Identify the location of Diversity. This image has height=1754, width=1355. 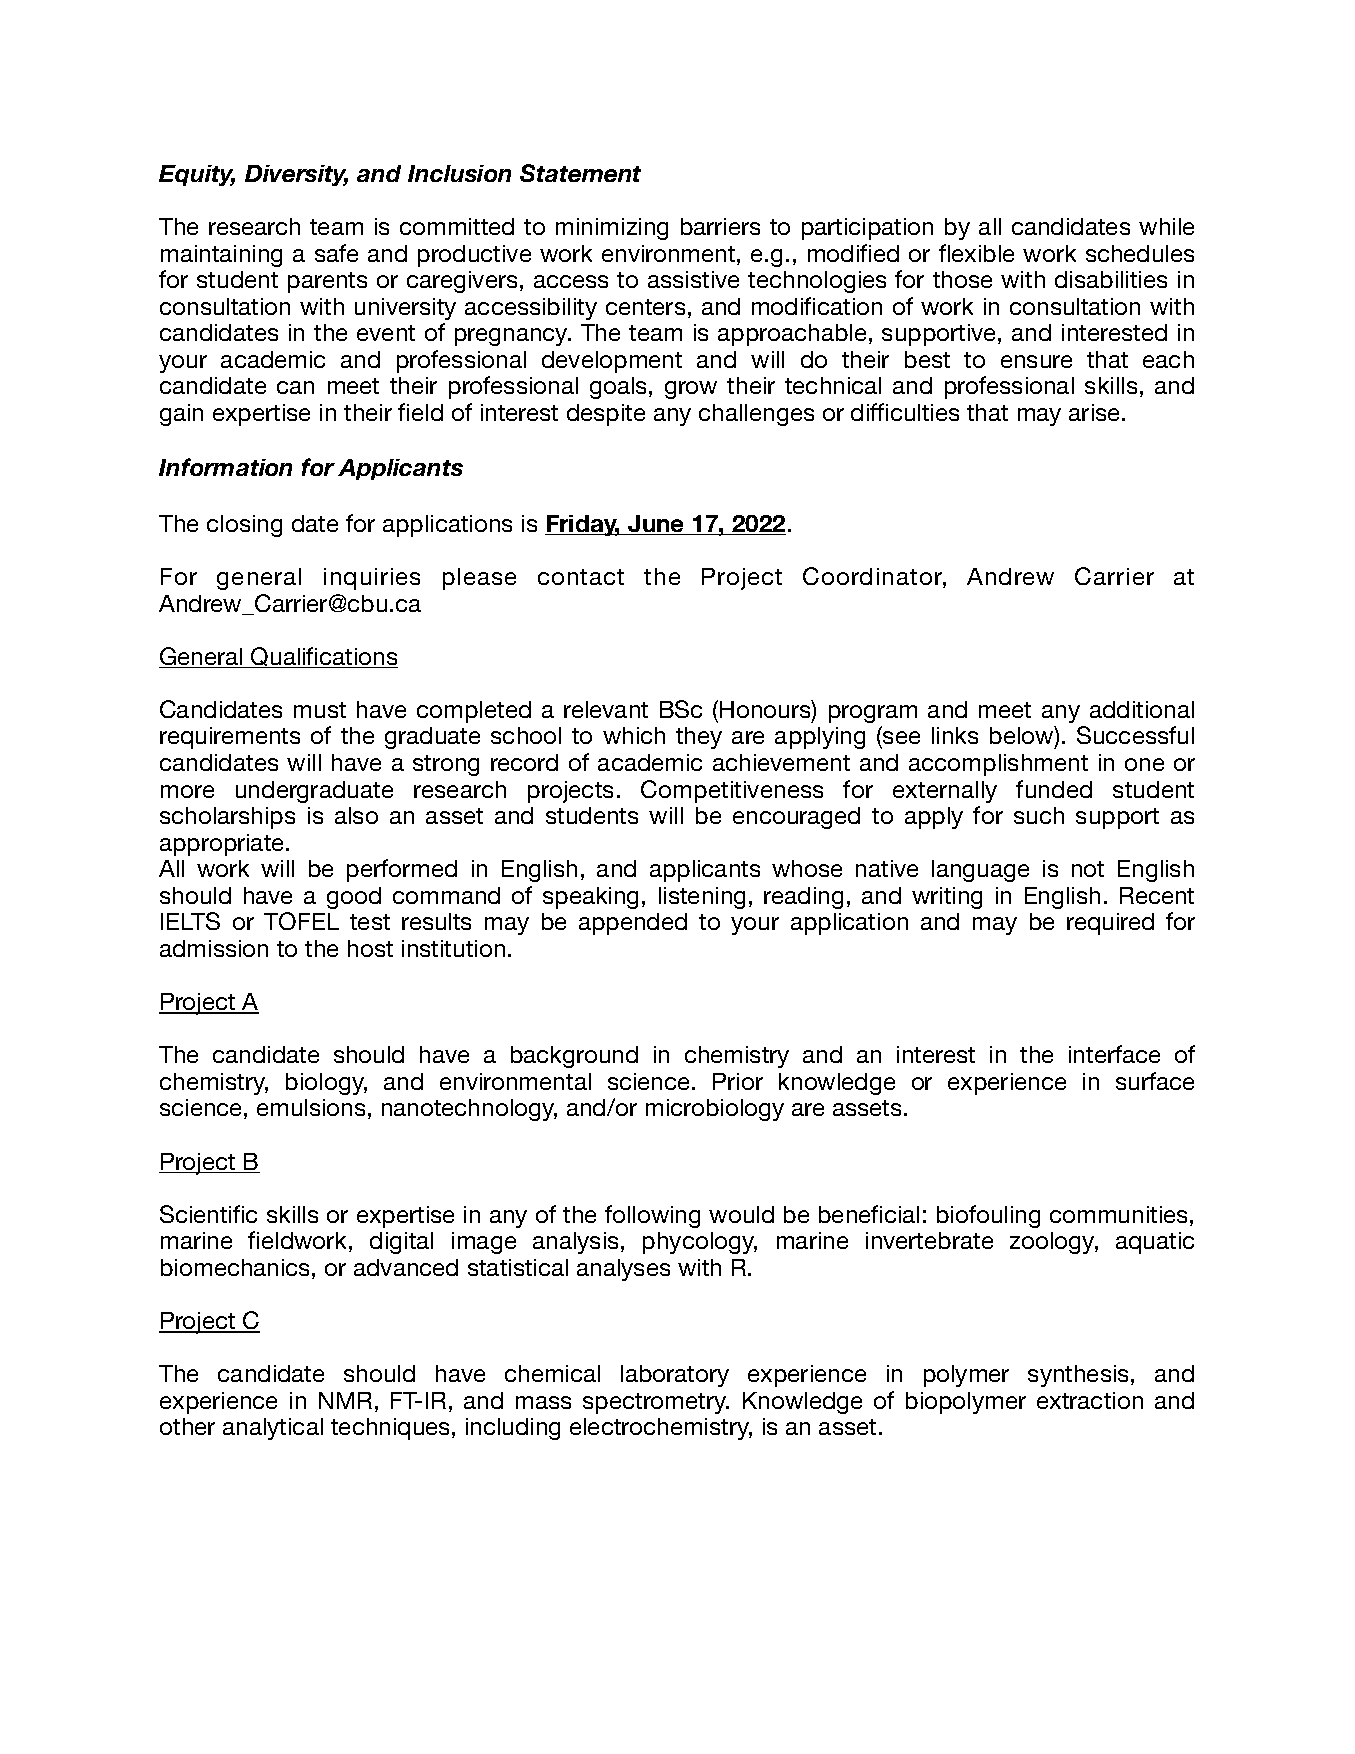
(296, 175).
